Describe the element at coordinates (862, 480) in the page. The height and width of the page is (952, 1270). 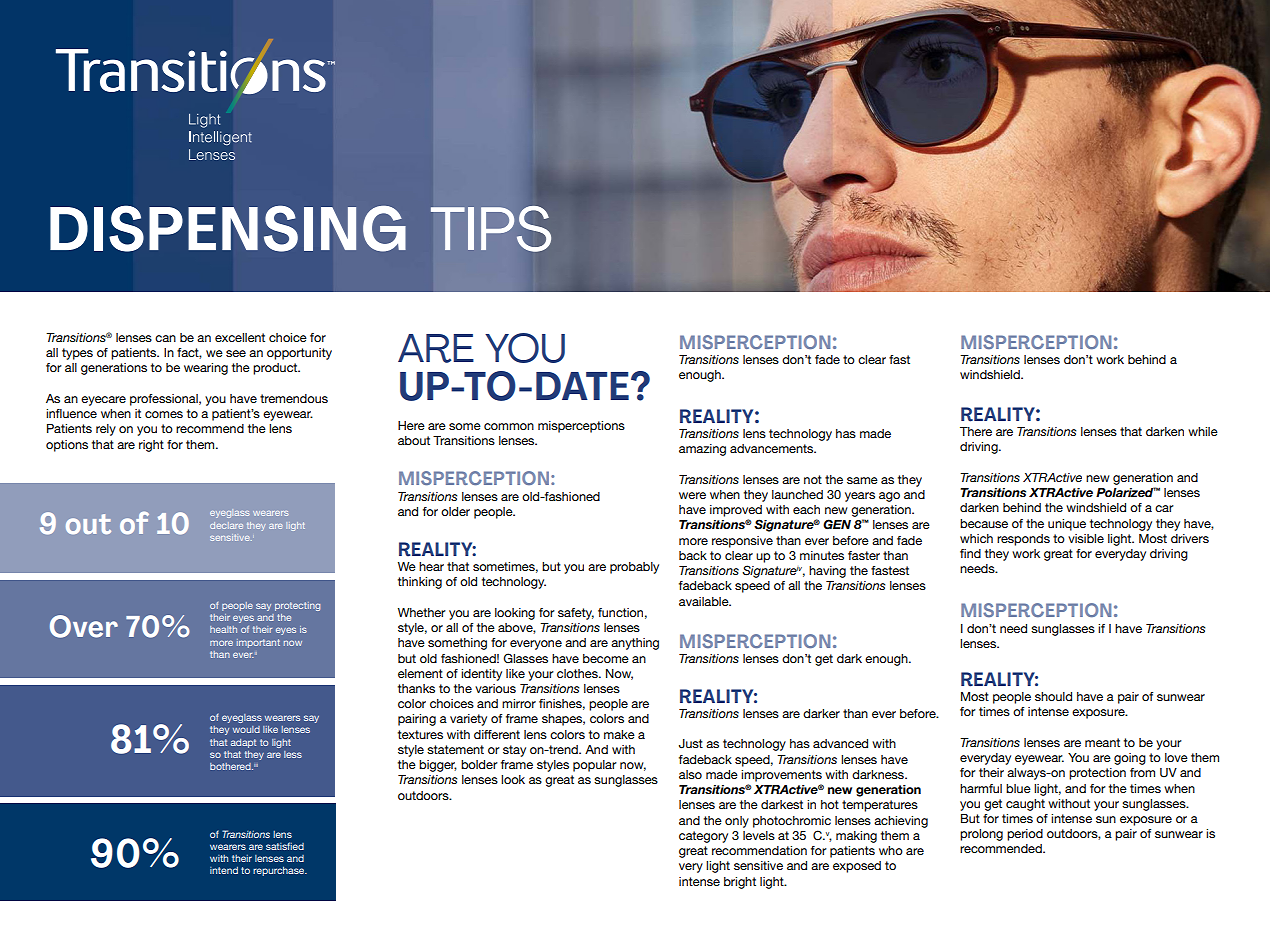
I see `same` at that location.
